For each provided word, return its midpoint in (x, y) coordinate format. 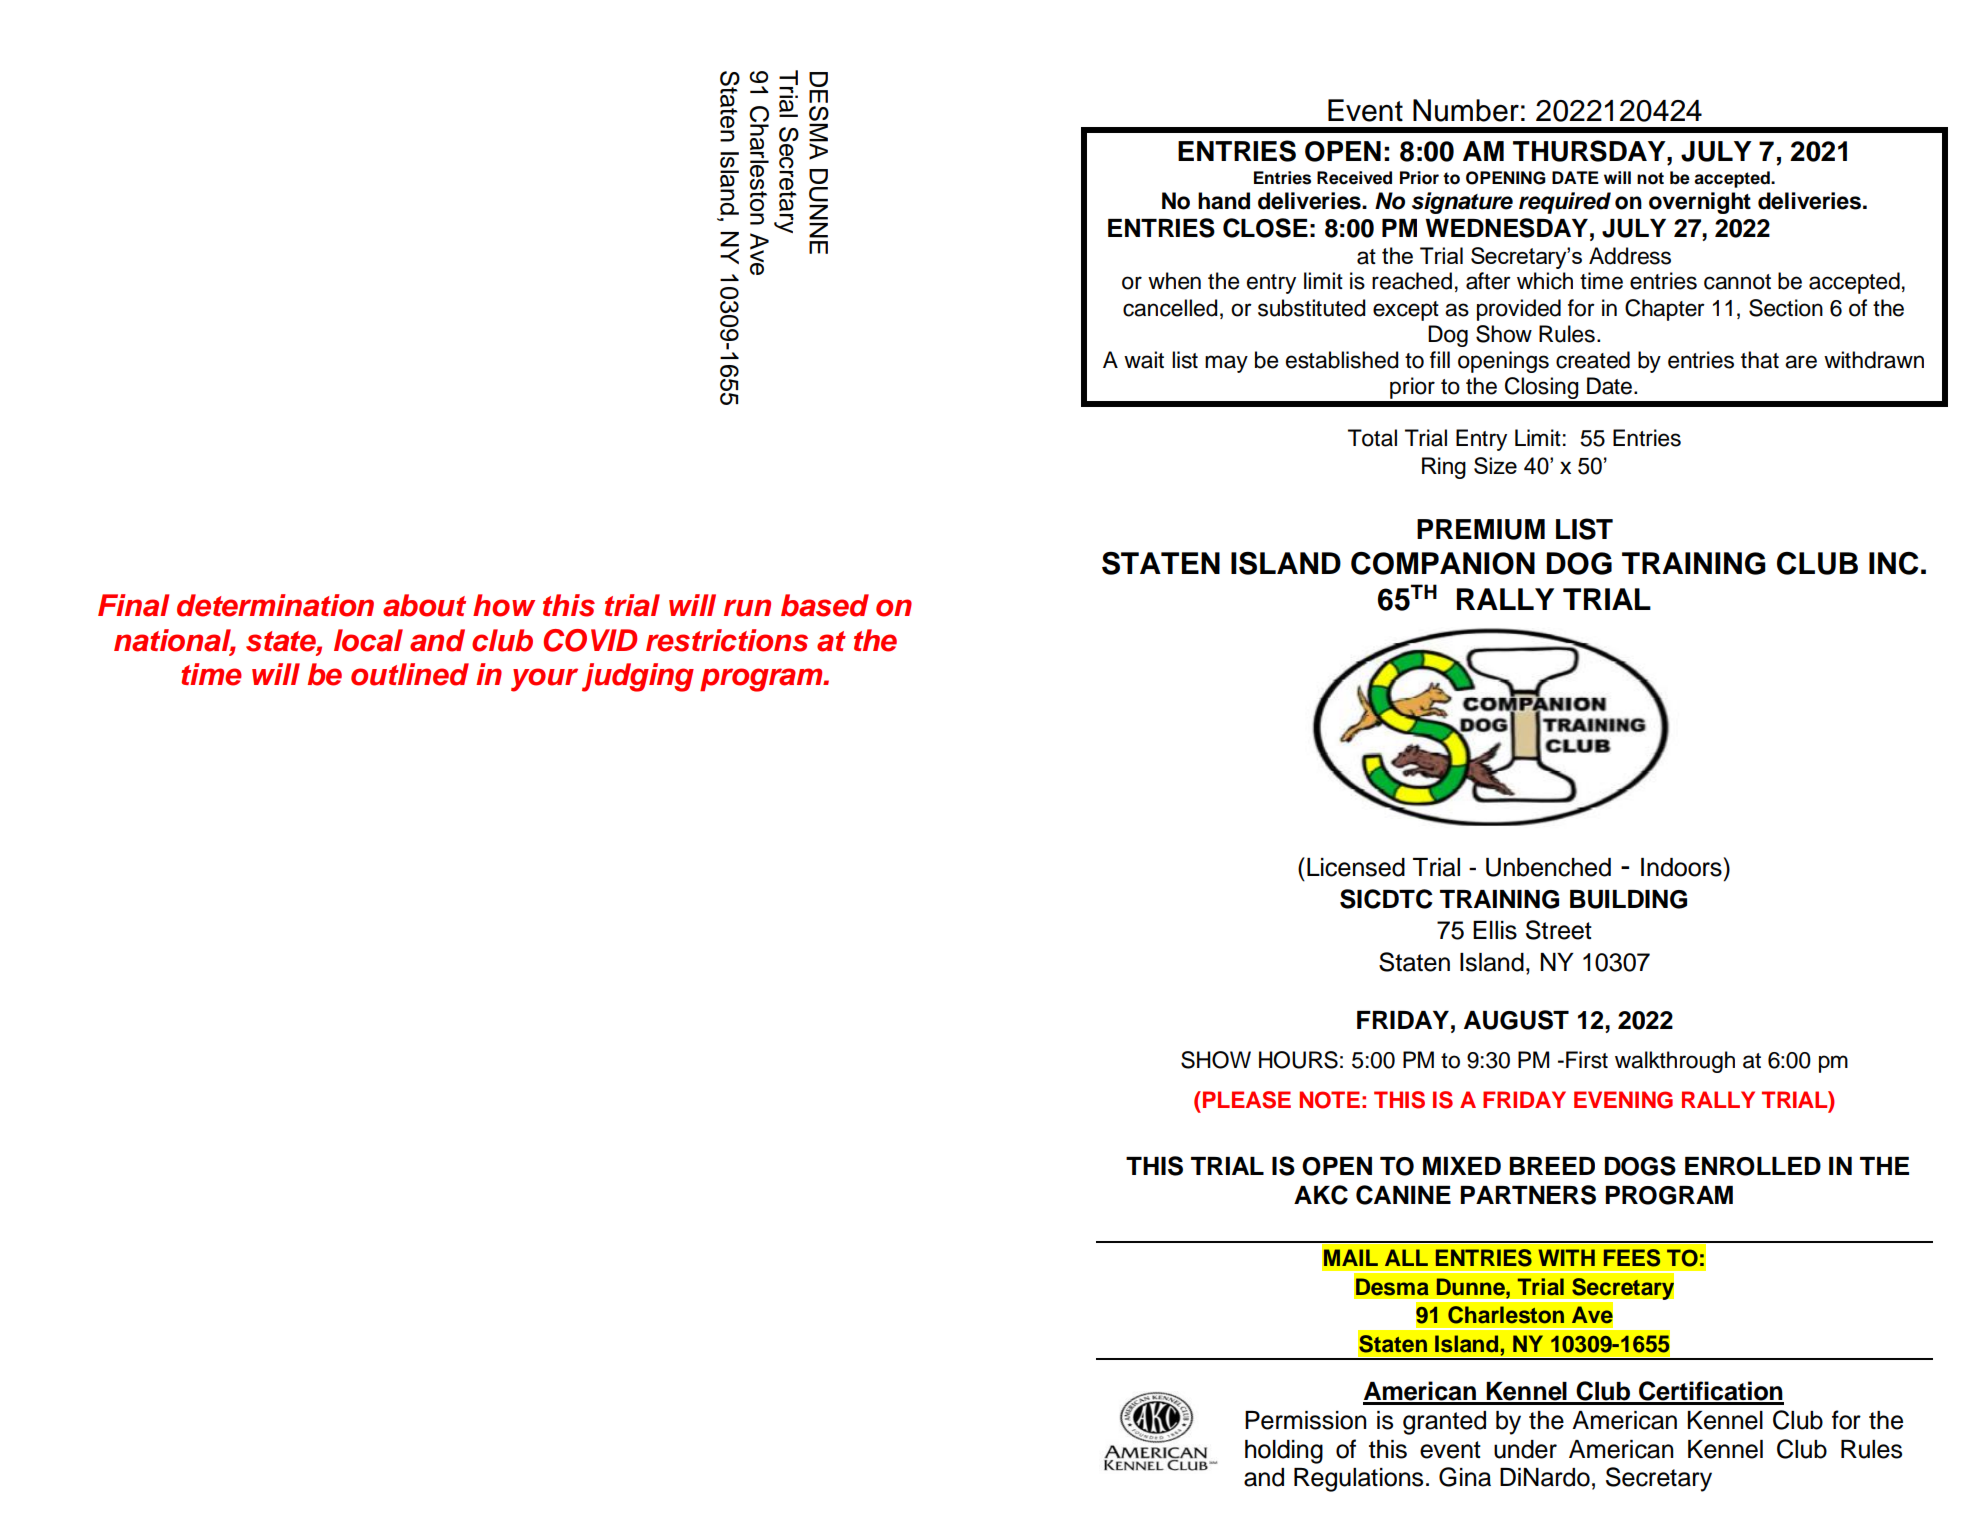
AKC (1321, 1195)
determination (275, 605)
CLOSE (1265, 228)
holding (1284, 1452)
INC (1893, 563)
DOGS (1640, 1166)
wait (1144, 360)
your (544, 680)
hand (1224, 201)
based (825, 605)
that (1760, 360)
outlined (410, 674)
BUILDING (1628, 899)
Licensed (1356, 867)
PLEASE (1247, 1100)
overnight (1700, 203)
